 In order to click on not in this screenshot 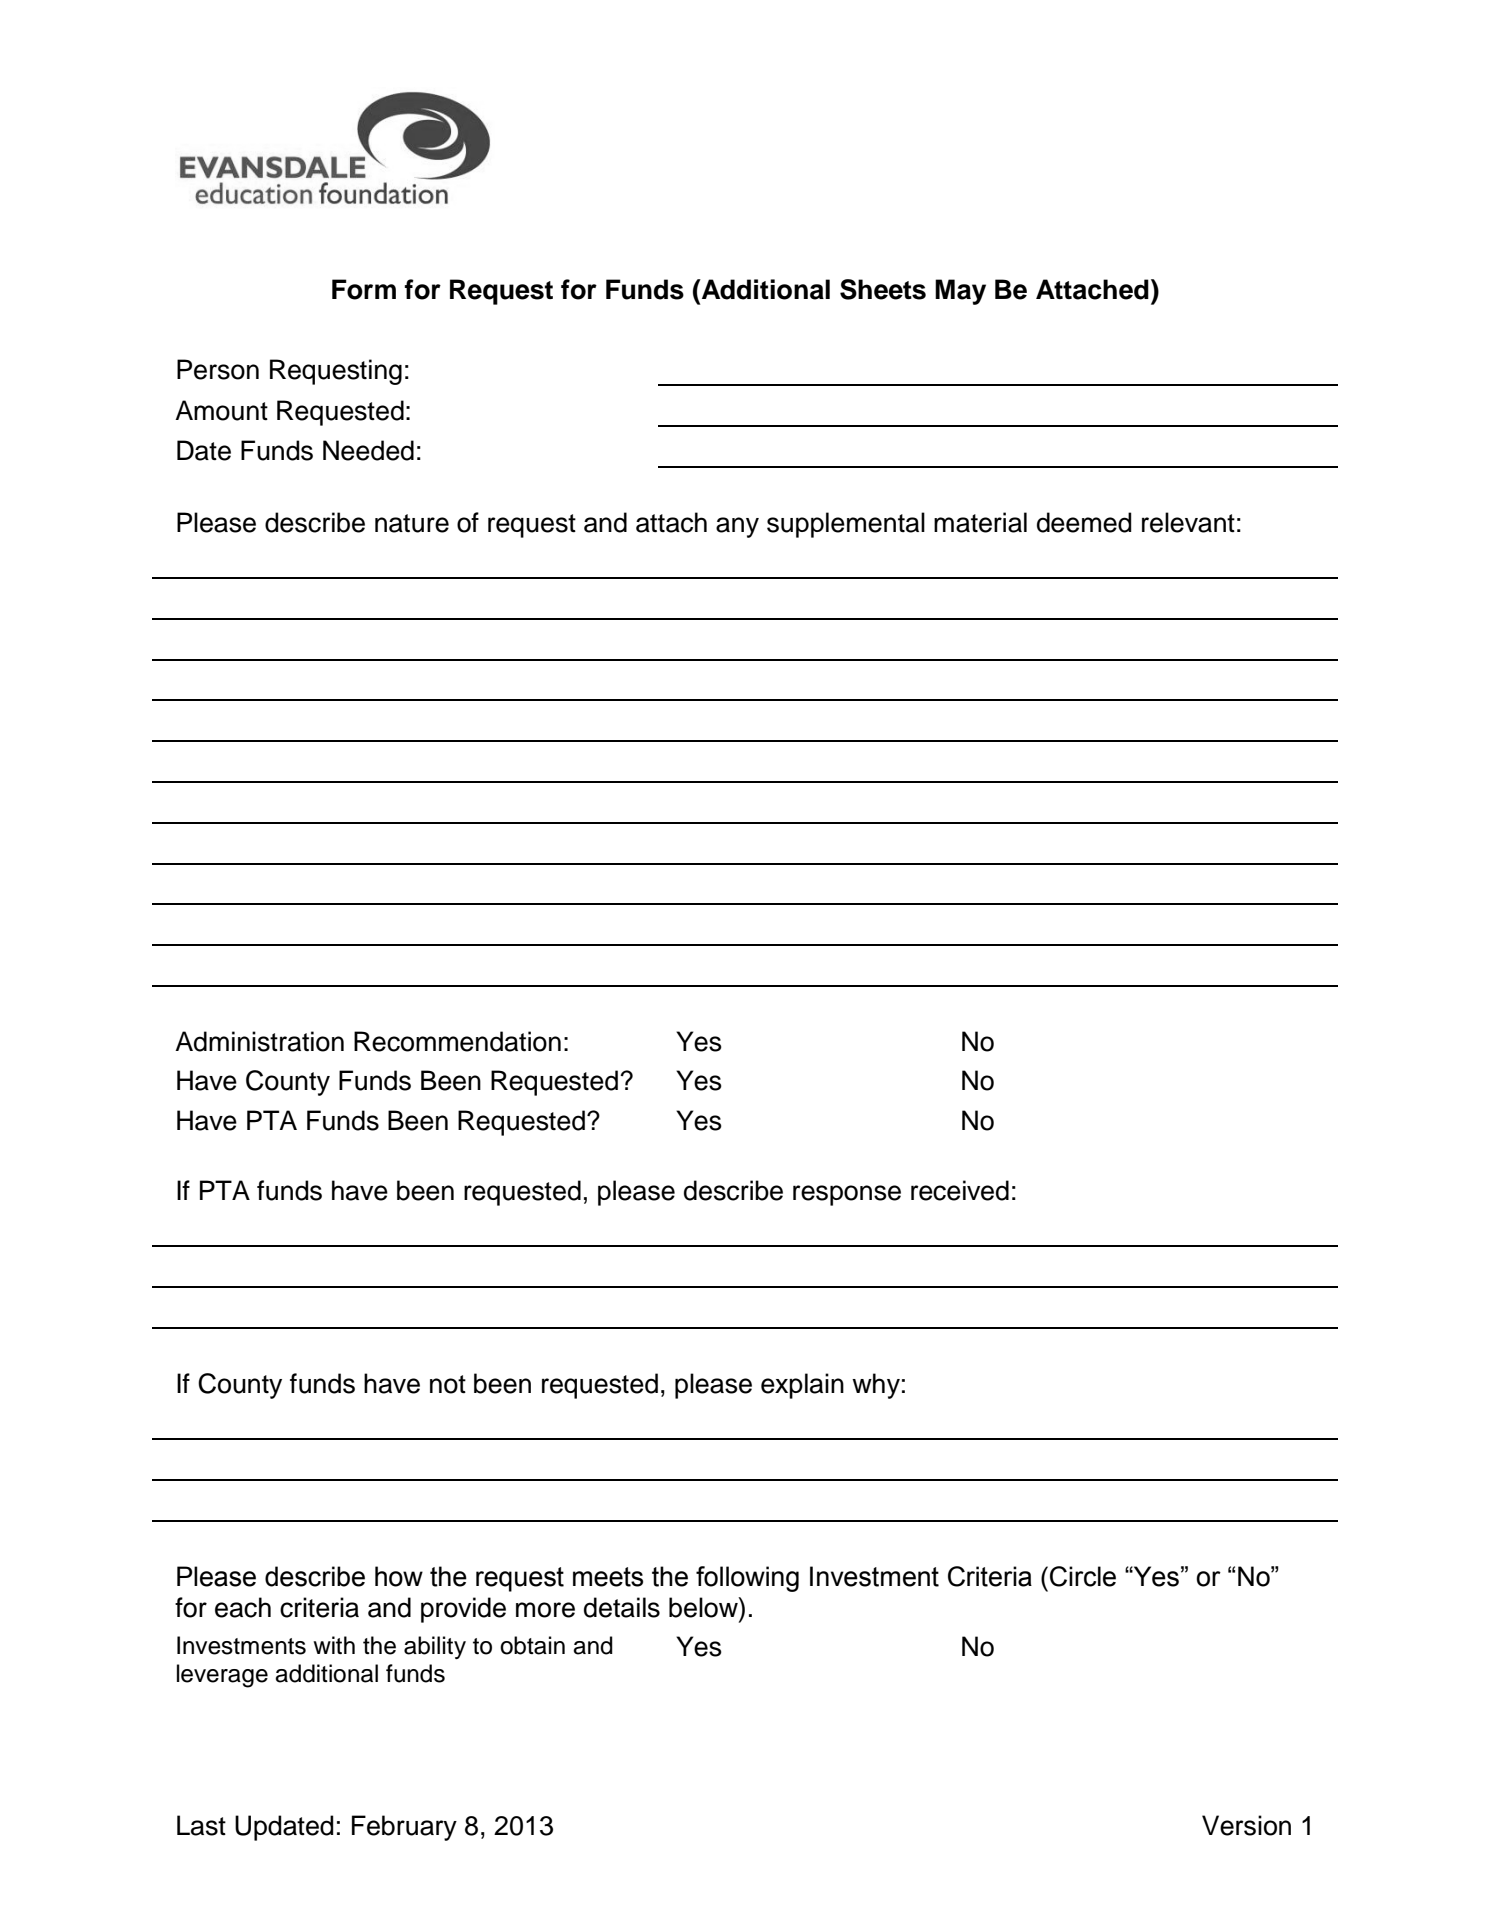, I will do `click(448, 1384)`.
